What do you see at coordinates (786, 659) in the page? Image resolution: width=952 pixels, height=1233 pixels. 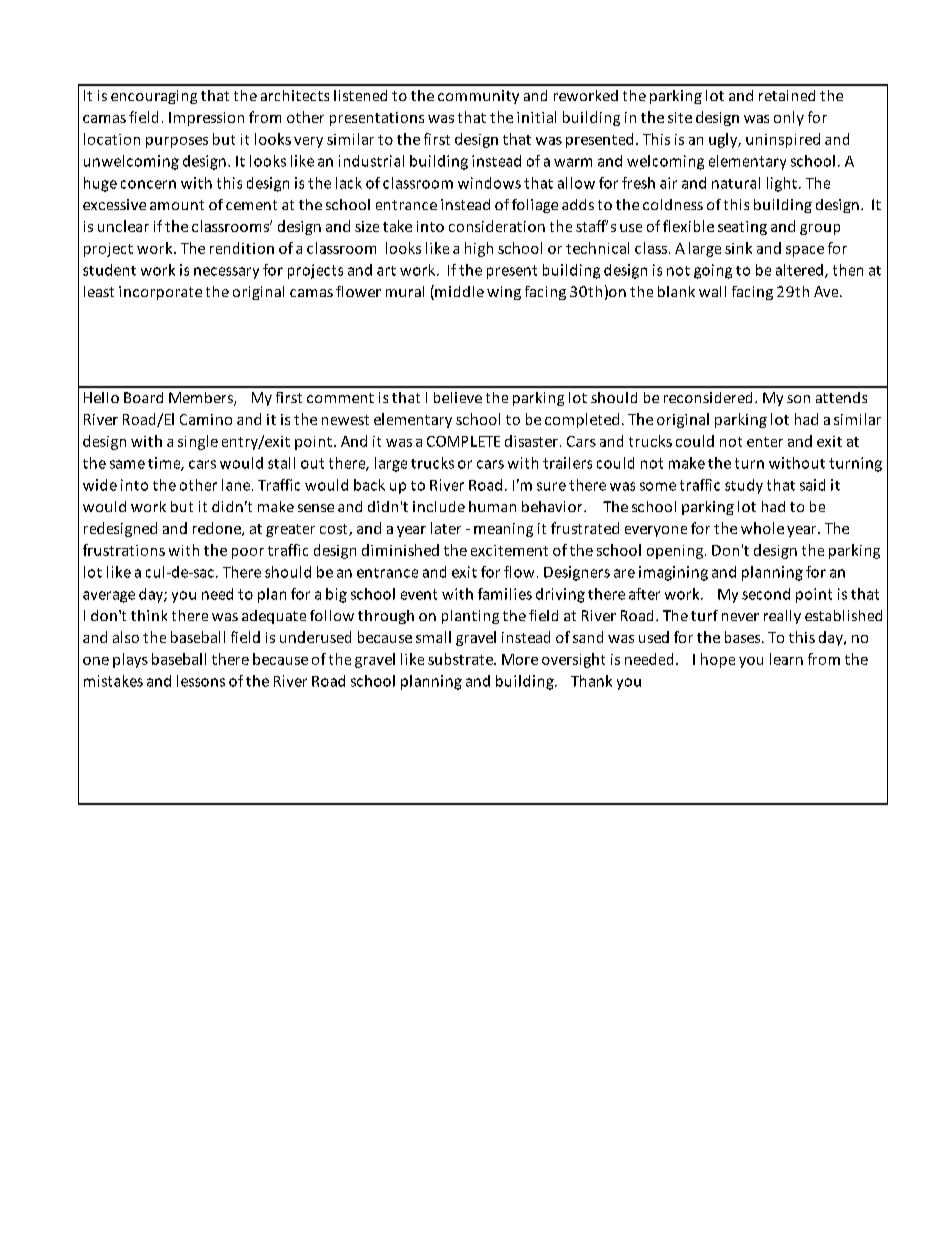 I see `learn` at bounding box center [786, 659].
